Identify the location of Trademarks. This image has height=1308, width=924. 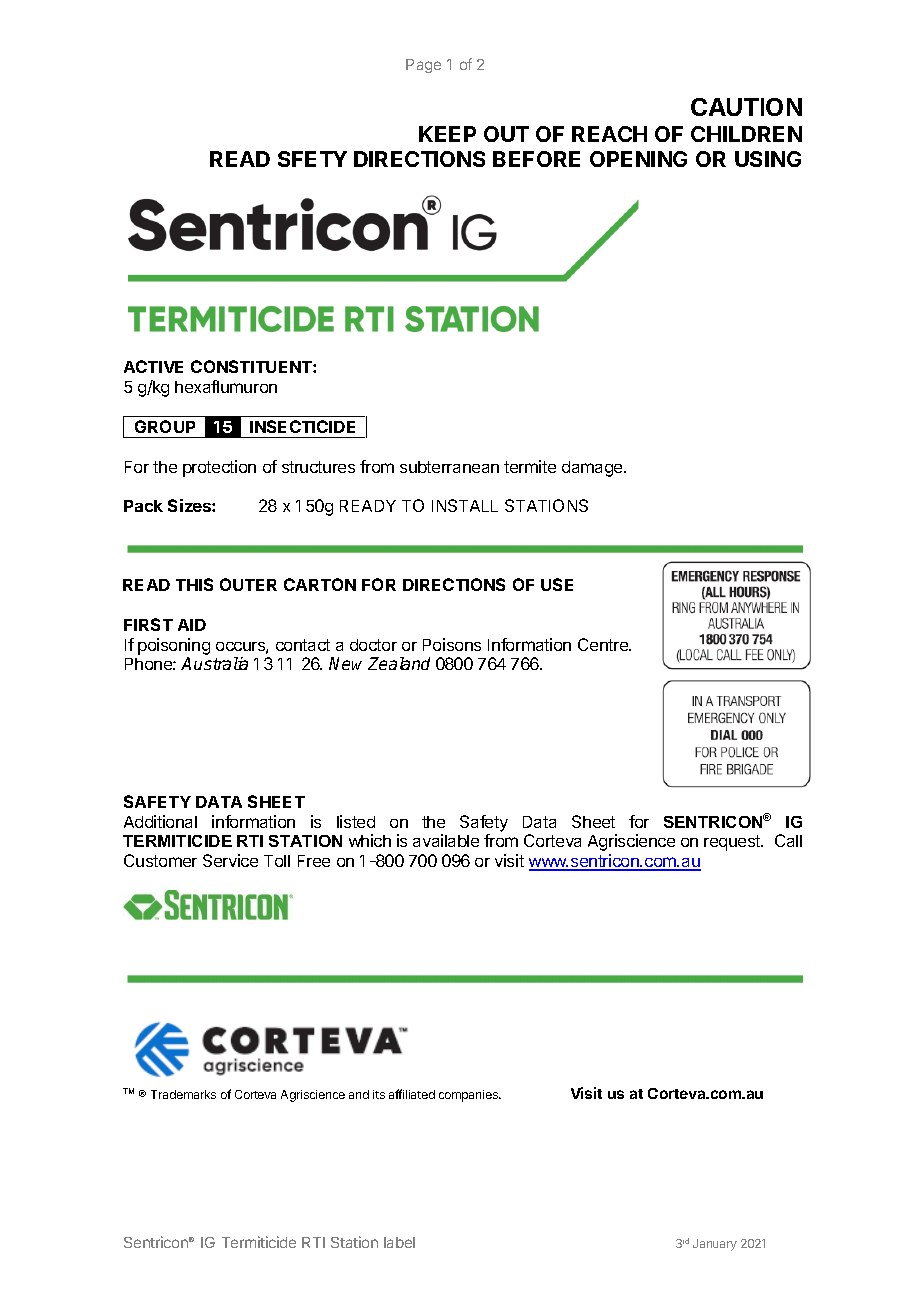
(183, 1094).
